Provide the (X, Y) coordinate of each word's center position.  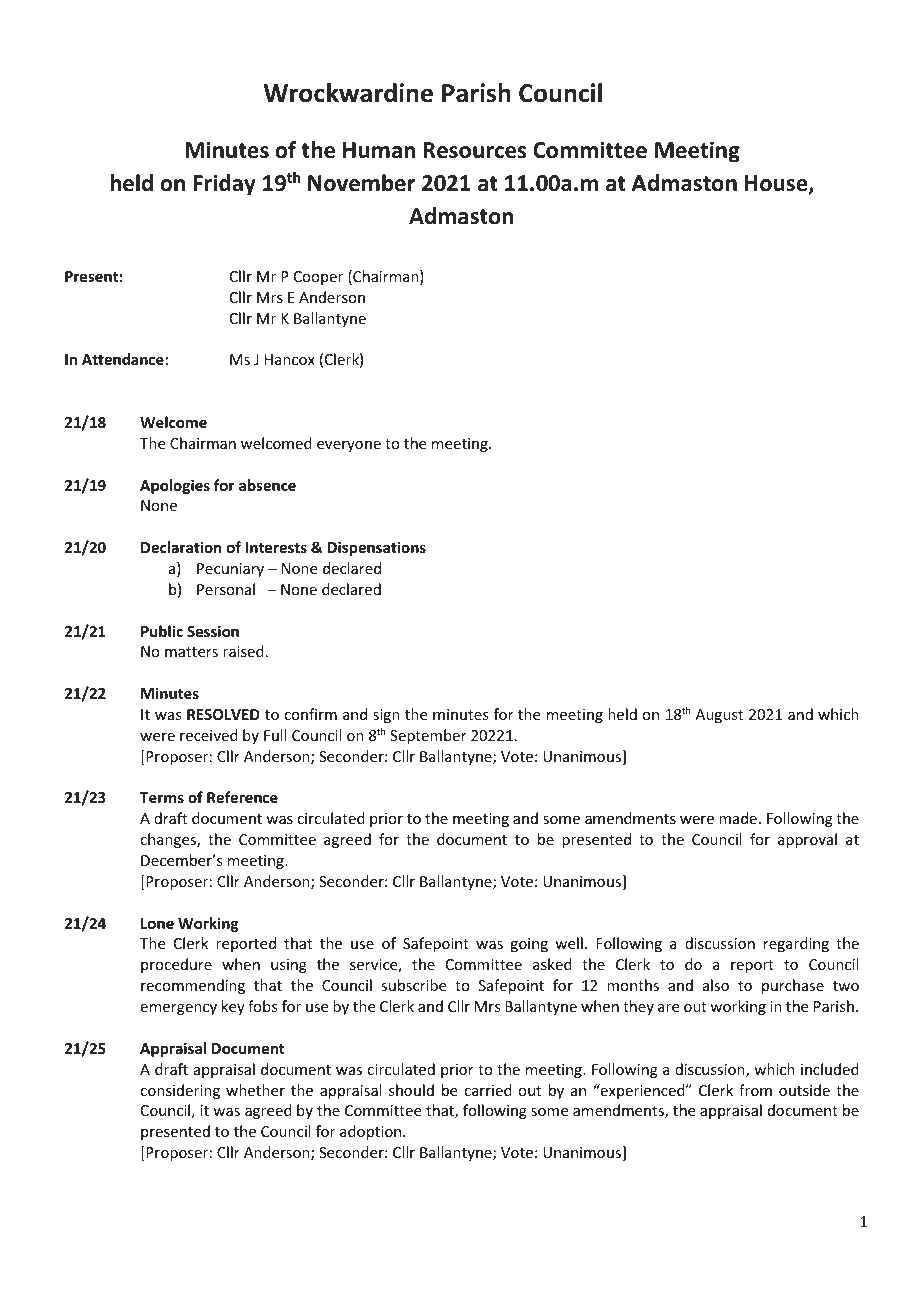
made (738, 818)
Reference (242, 797)
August (719, 716)
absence (267, 485)
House (777, 184)
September (428, 736)
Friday (225, 185)
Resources (474, 150)
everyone (349, 446)
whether (255, 1090)
